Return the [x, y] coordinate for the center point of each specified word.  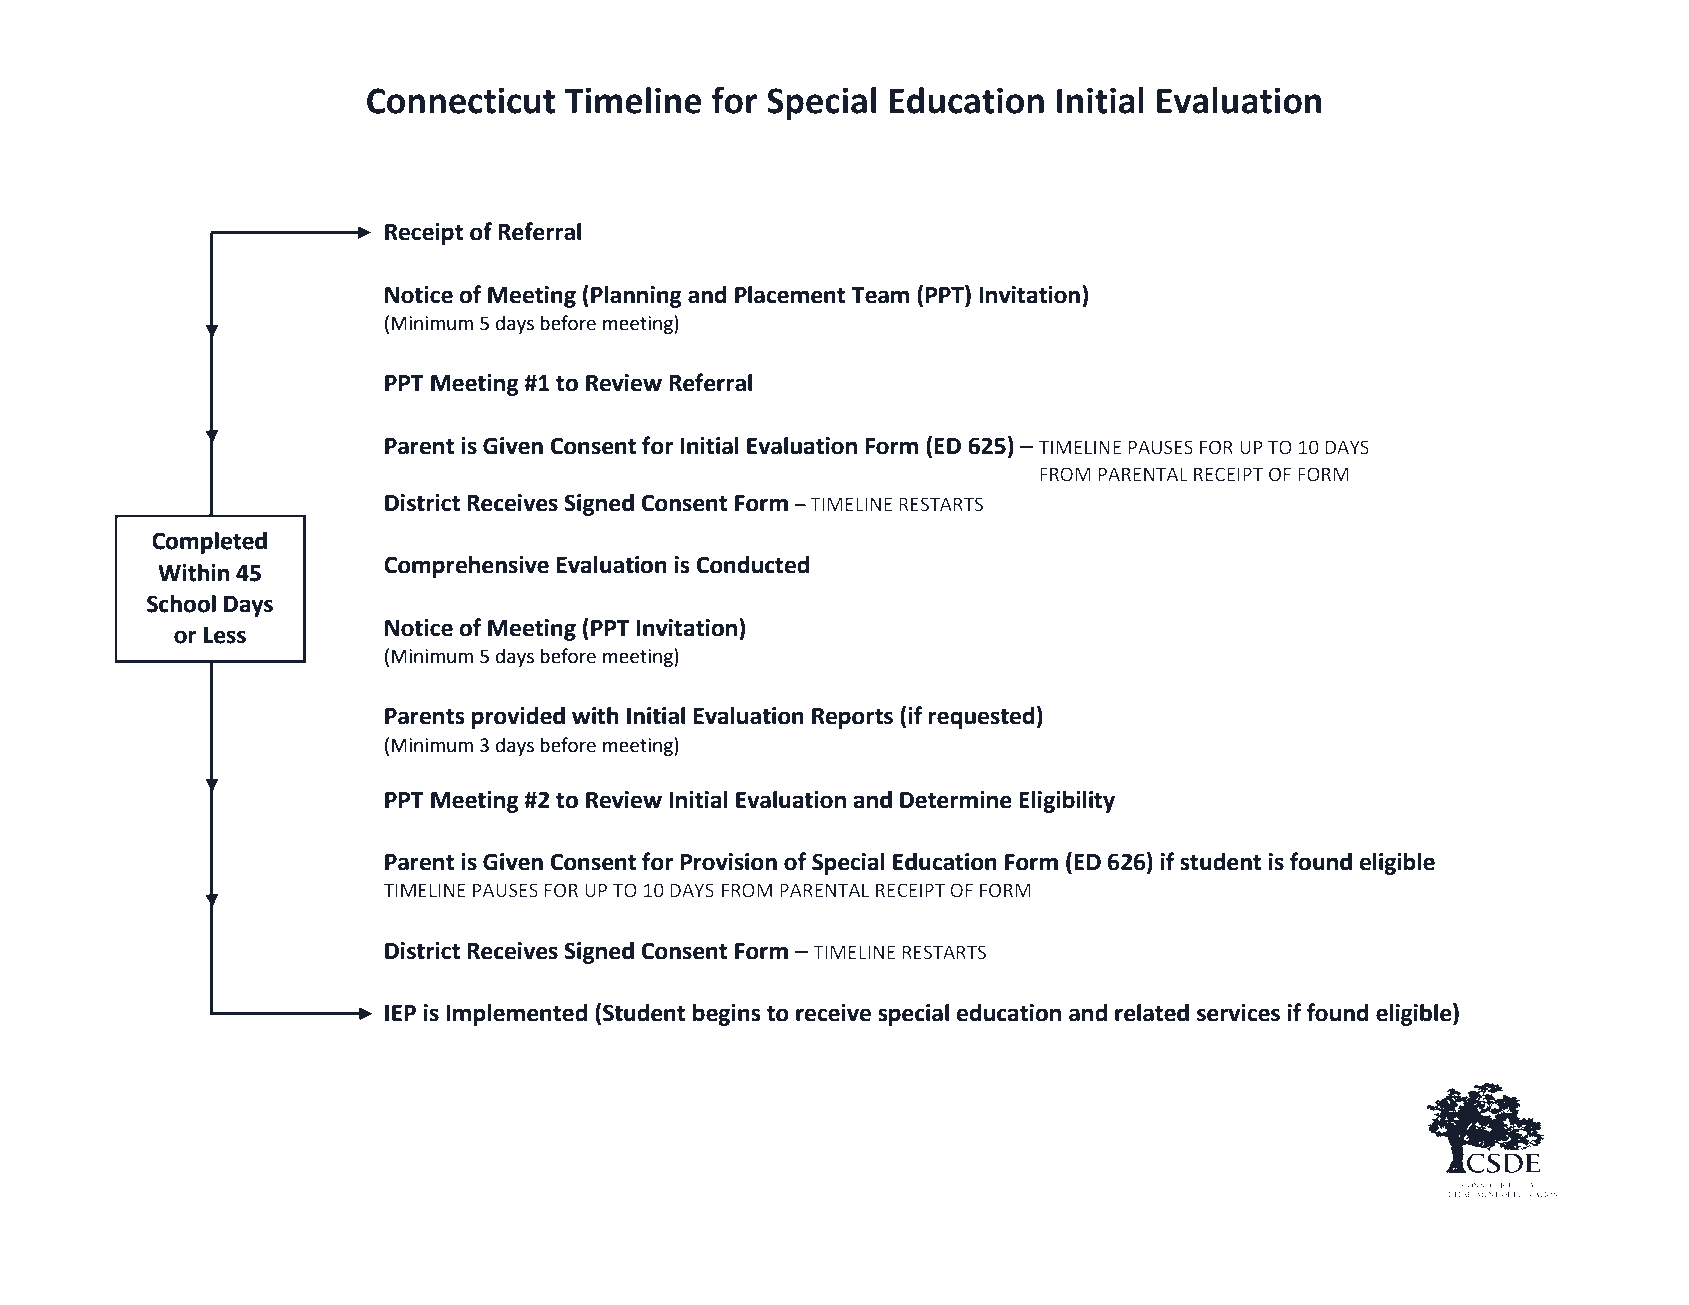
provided [518, 718]
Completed [209, 543]
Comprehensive [466, 567]
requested [981, 717]
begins [727, 1015]
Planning [636, 296]
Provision [729, 862]
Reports [852, 718]
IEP [400, 1013]
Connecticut [461, 101]
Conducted [753, 564]
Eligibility [1067, 802]
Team [880, 295]
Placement [790, 295]
